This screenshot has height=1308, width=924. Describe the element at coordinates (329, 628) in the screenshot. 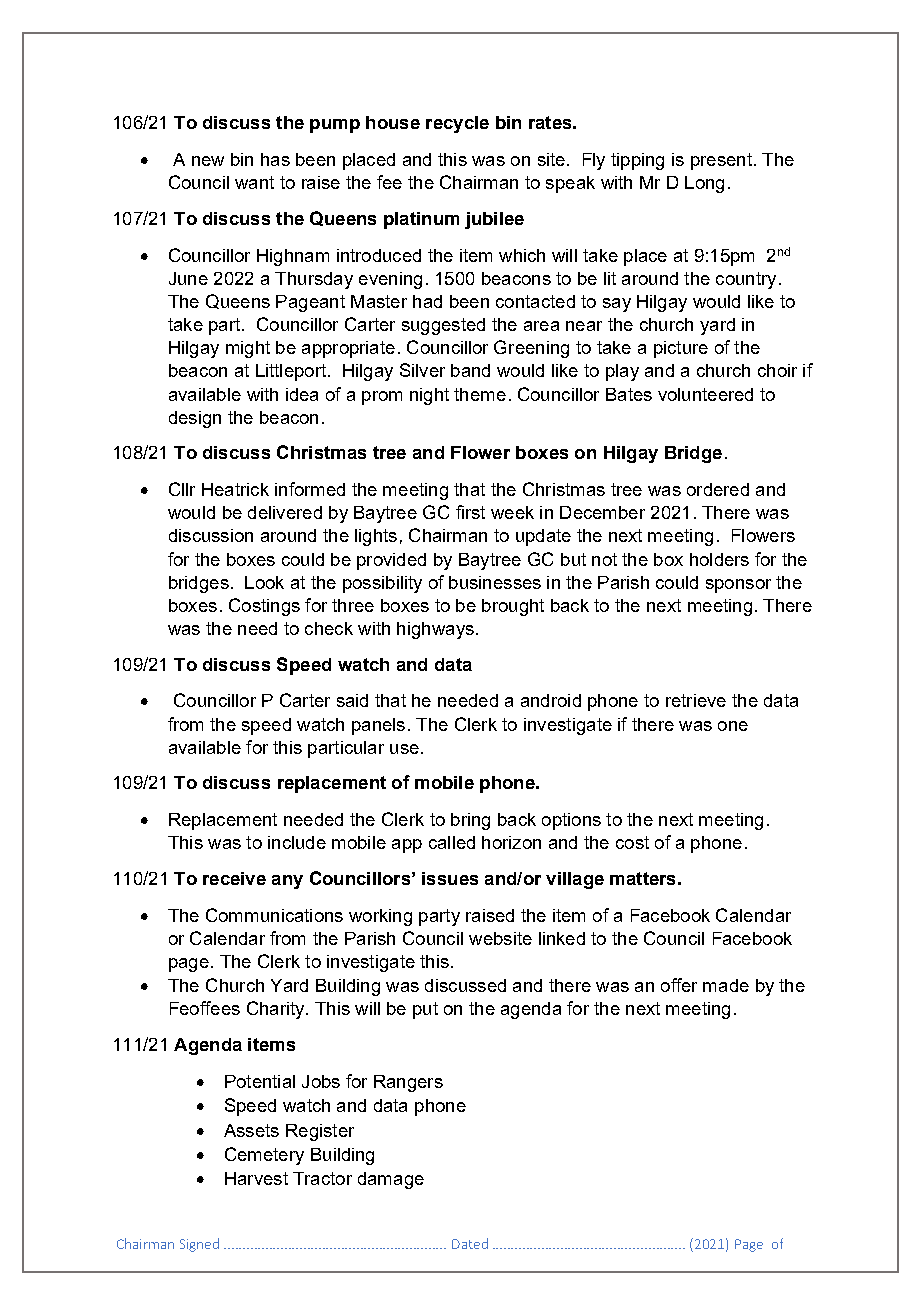

I see `check` at that location.
